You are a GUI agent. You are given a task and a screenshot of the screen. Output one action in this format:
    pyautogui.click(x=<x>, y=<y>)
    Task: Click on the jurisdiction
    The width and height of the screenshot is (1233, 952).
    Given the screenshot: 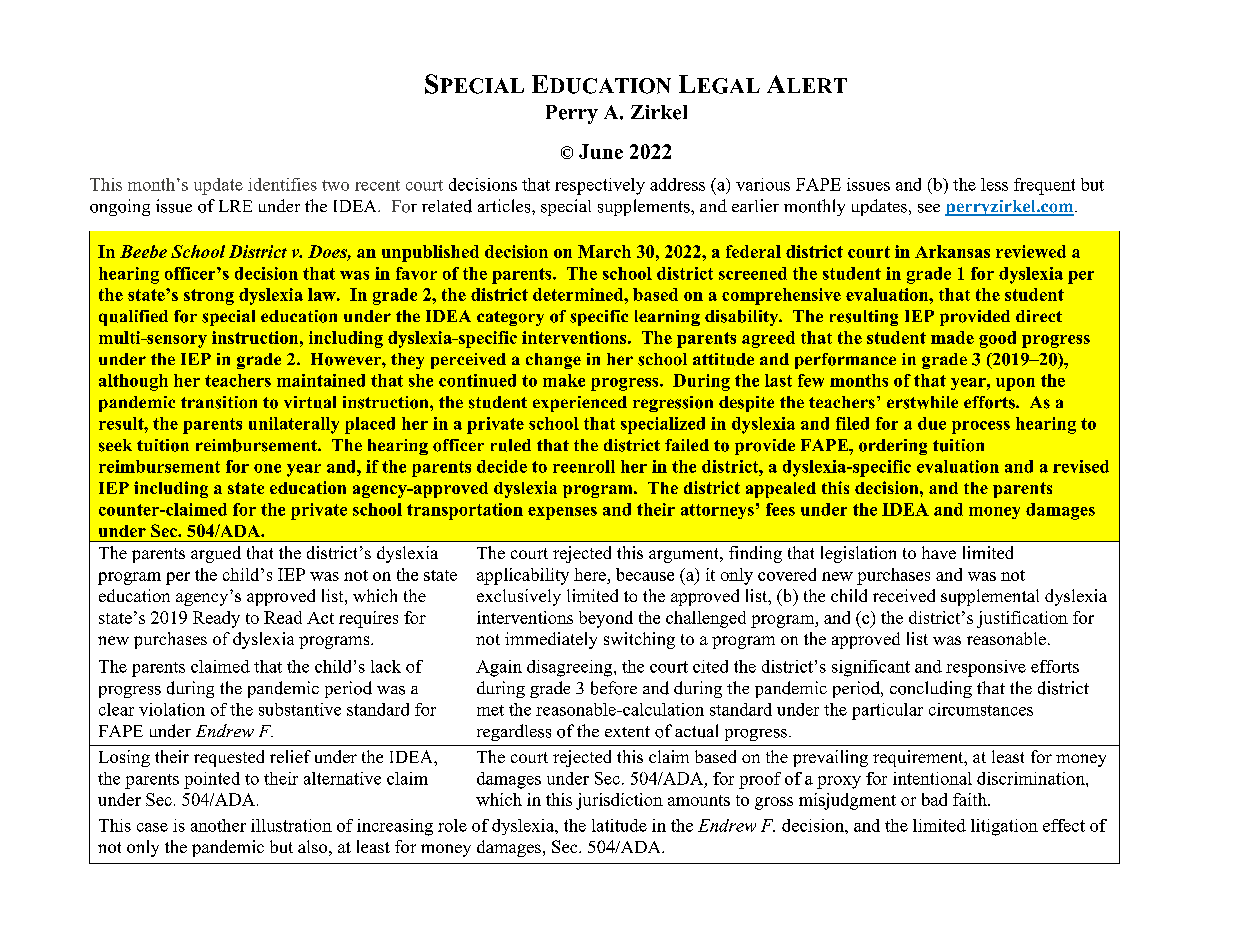 What is the action you would take?
    pyautogui.click(x=619, y=801)
